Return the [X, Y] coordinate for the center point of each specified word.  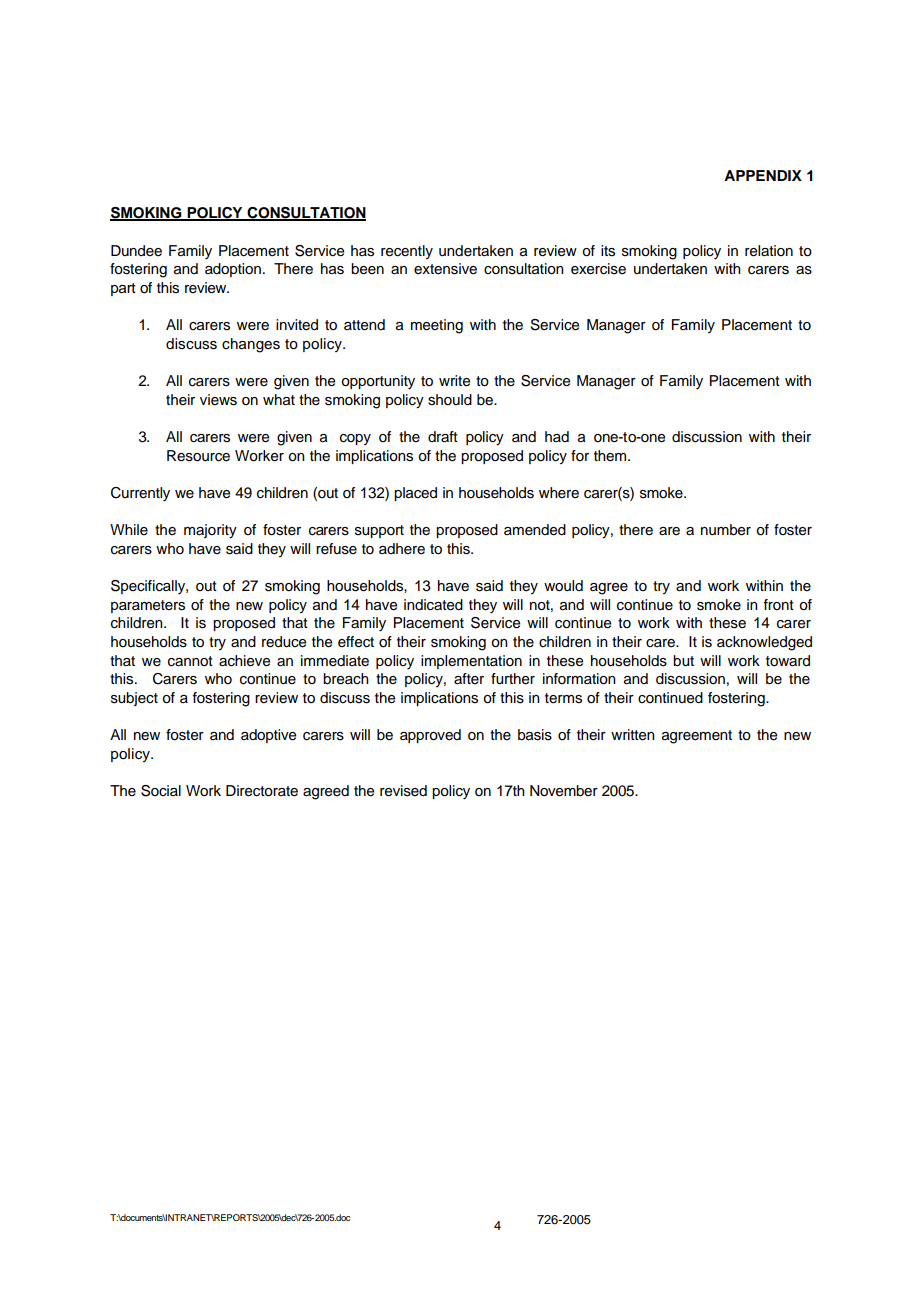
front [778, 604]
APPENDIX [763, 175]
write [454, 381]
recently [407, 252]
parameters [148, 606]
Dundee [136, 251]
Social [161, 791]
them [611, 456]
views [218, 400]
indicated [433, 605]
